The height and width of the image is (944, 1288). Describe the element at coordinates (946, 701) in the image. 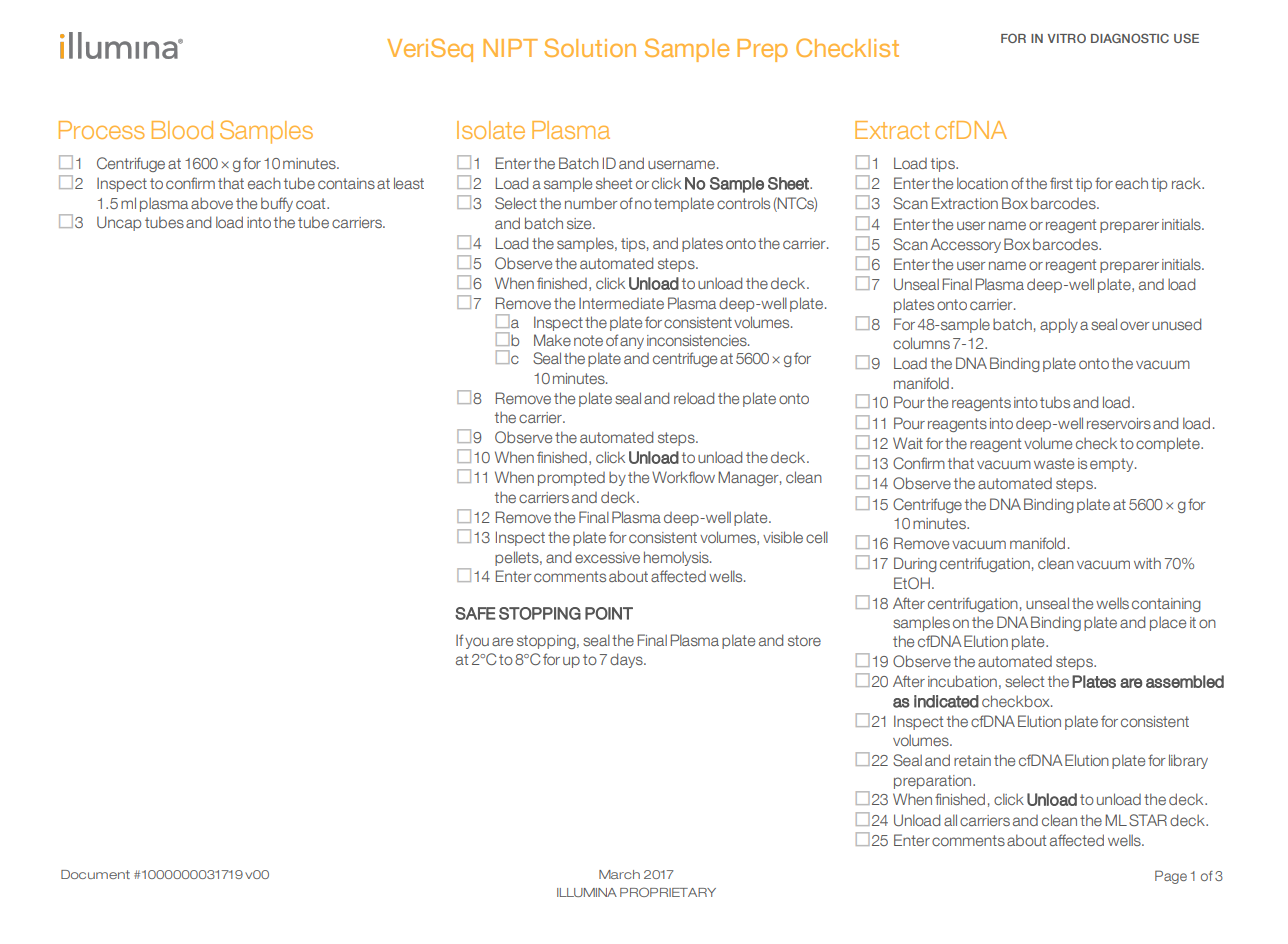

I see `indicated` at that location.
